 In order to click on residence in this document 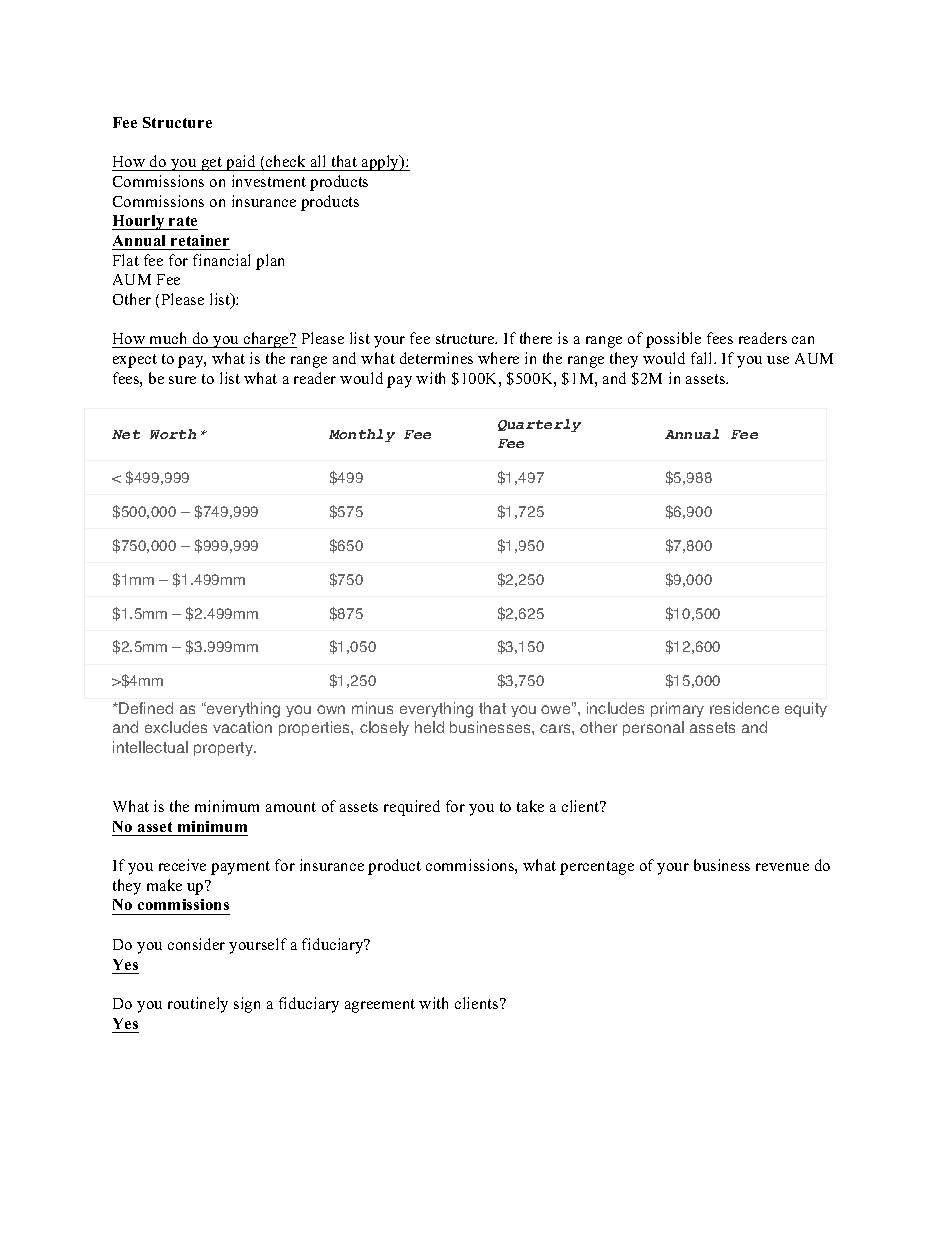, I will do `click(744, 708)`.
